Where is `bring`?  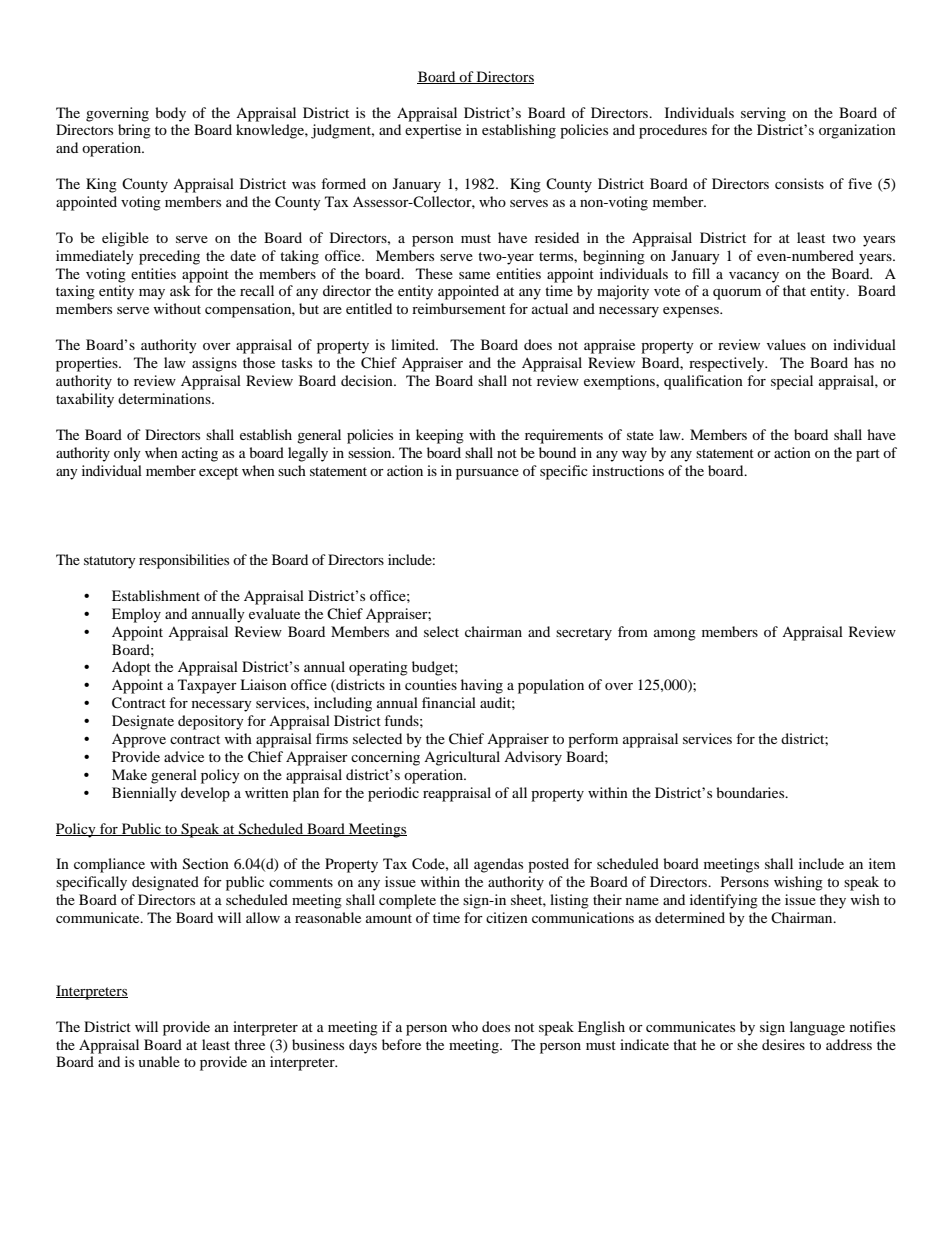 bring is located at coordinates (134, 131).
